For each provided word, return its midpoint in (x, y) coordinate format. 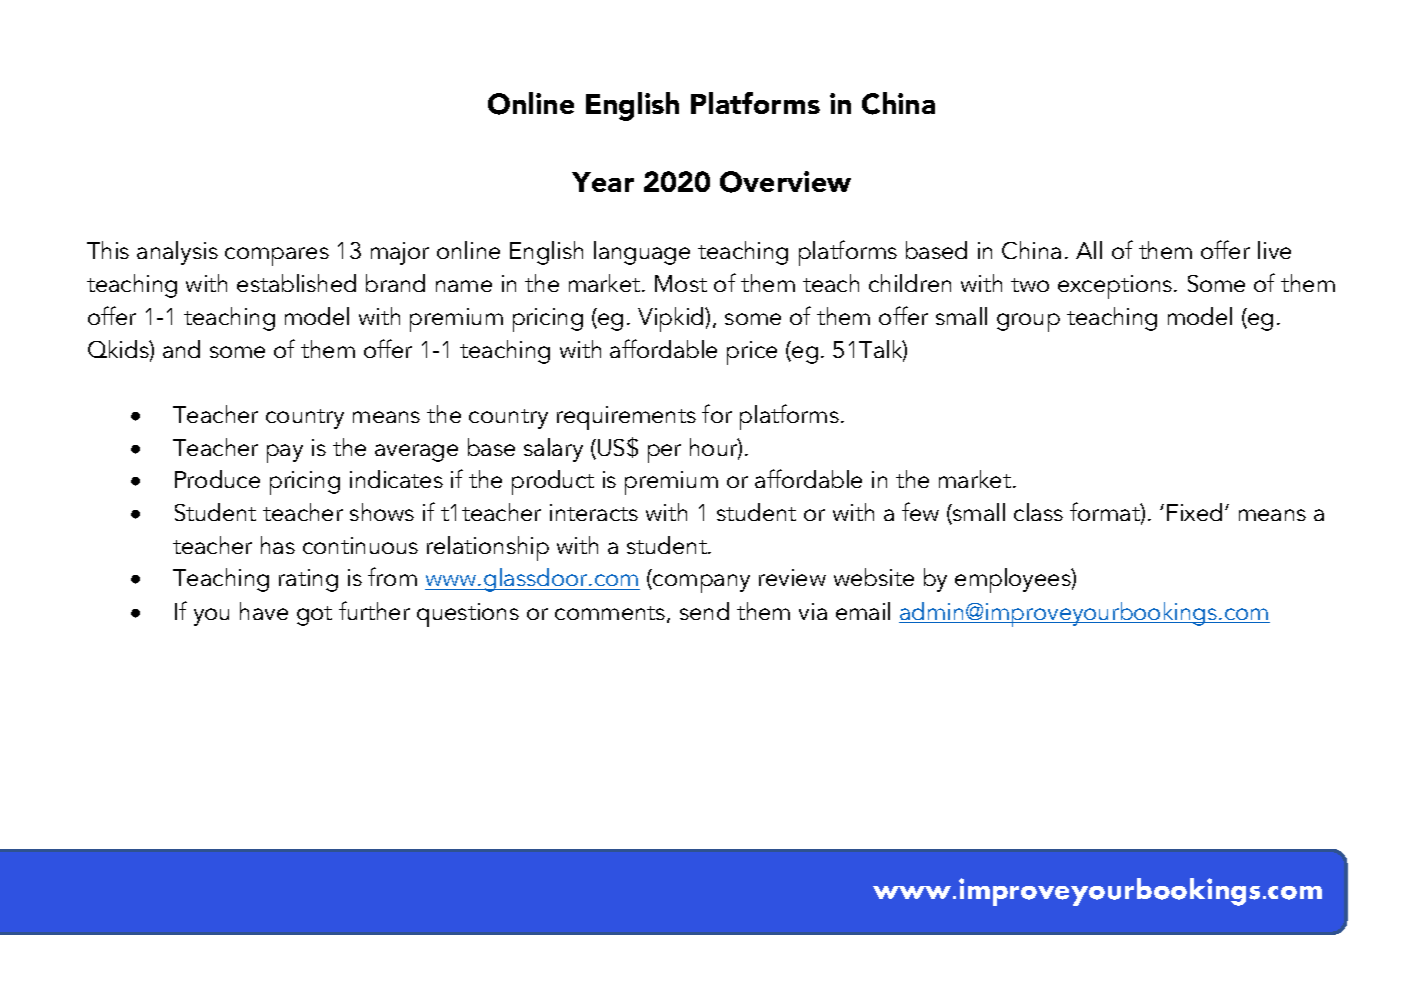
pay (285, 453)
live (1274, 250)
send (704, 611)
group (1028, 322)
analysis (177, 253)
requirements (626, 418)
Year (603, 182)
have (264, 611)
